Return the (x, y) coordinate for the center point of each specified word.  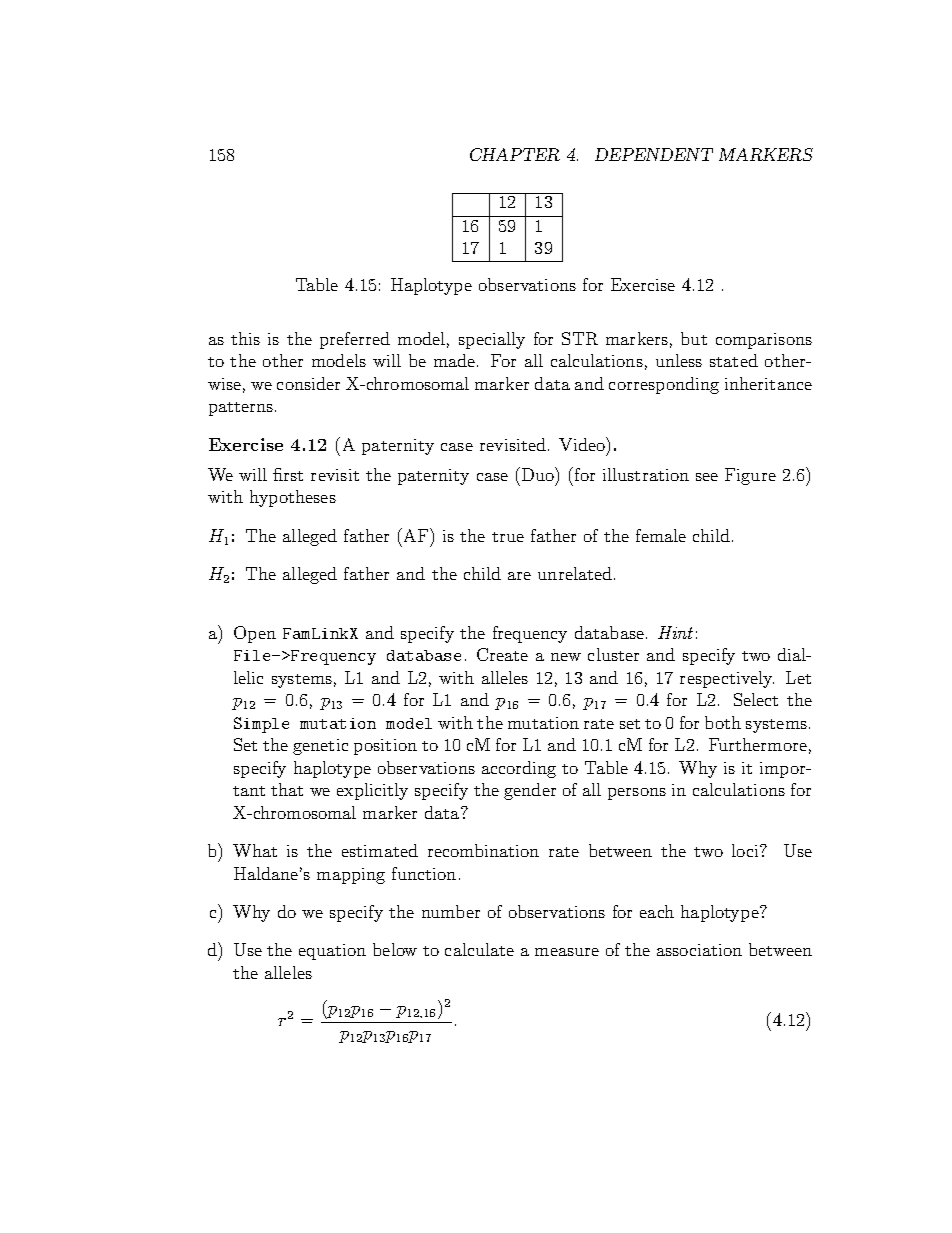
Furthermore (758, 744)
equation (332, 952)
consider (308, 383)
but (694, 338)
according (519, 769)
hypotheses (293, 498)
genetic (320, 747)
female (661, 535)
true (508, 537)
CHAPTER (515, 154)
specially (492, 340)
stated (734, 360)
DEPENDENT (654, 154)
